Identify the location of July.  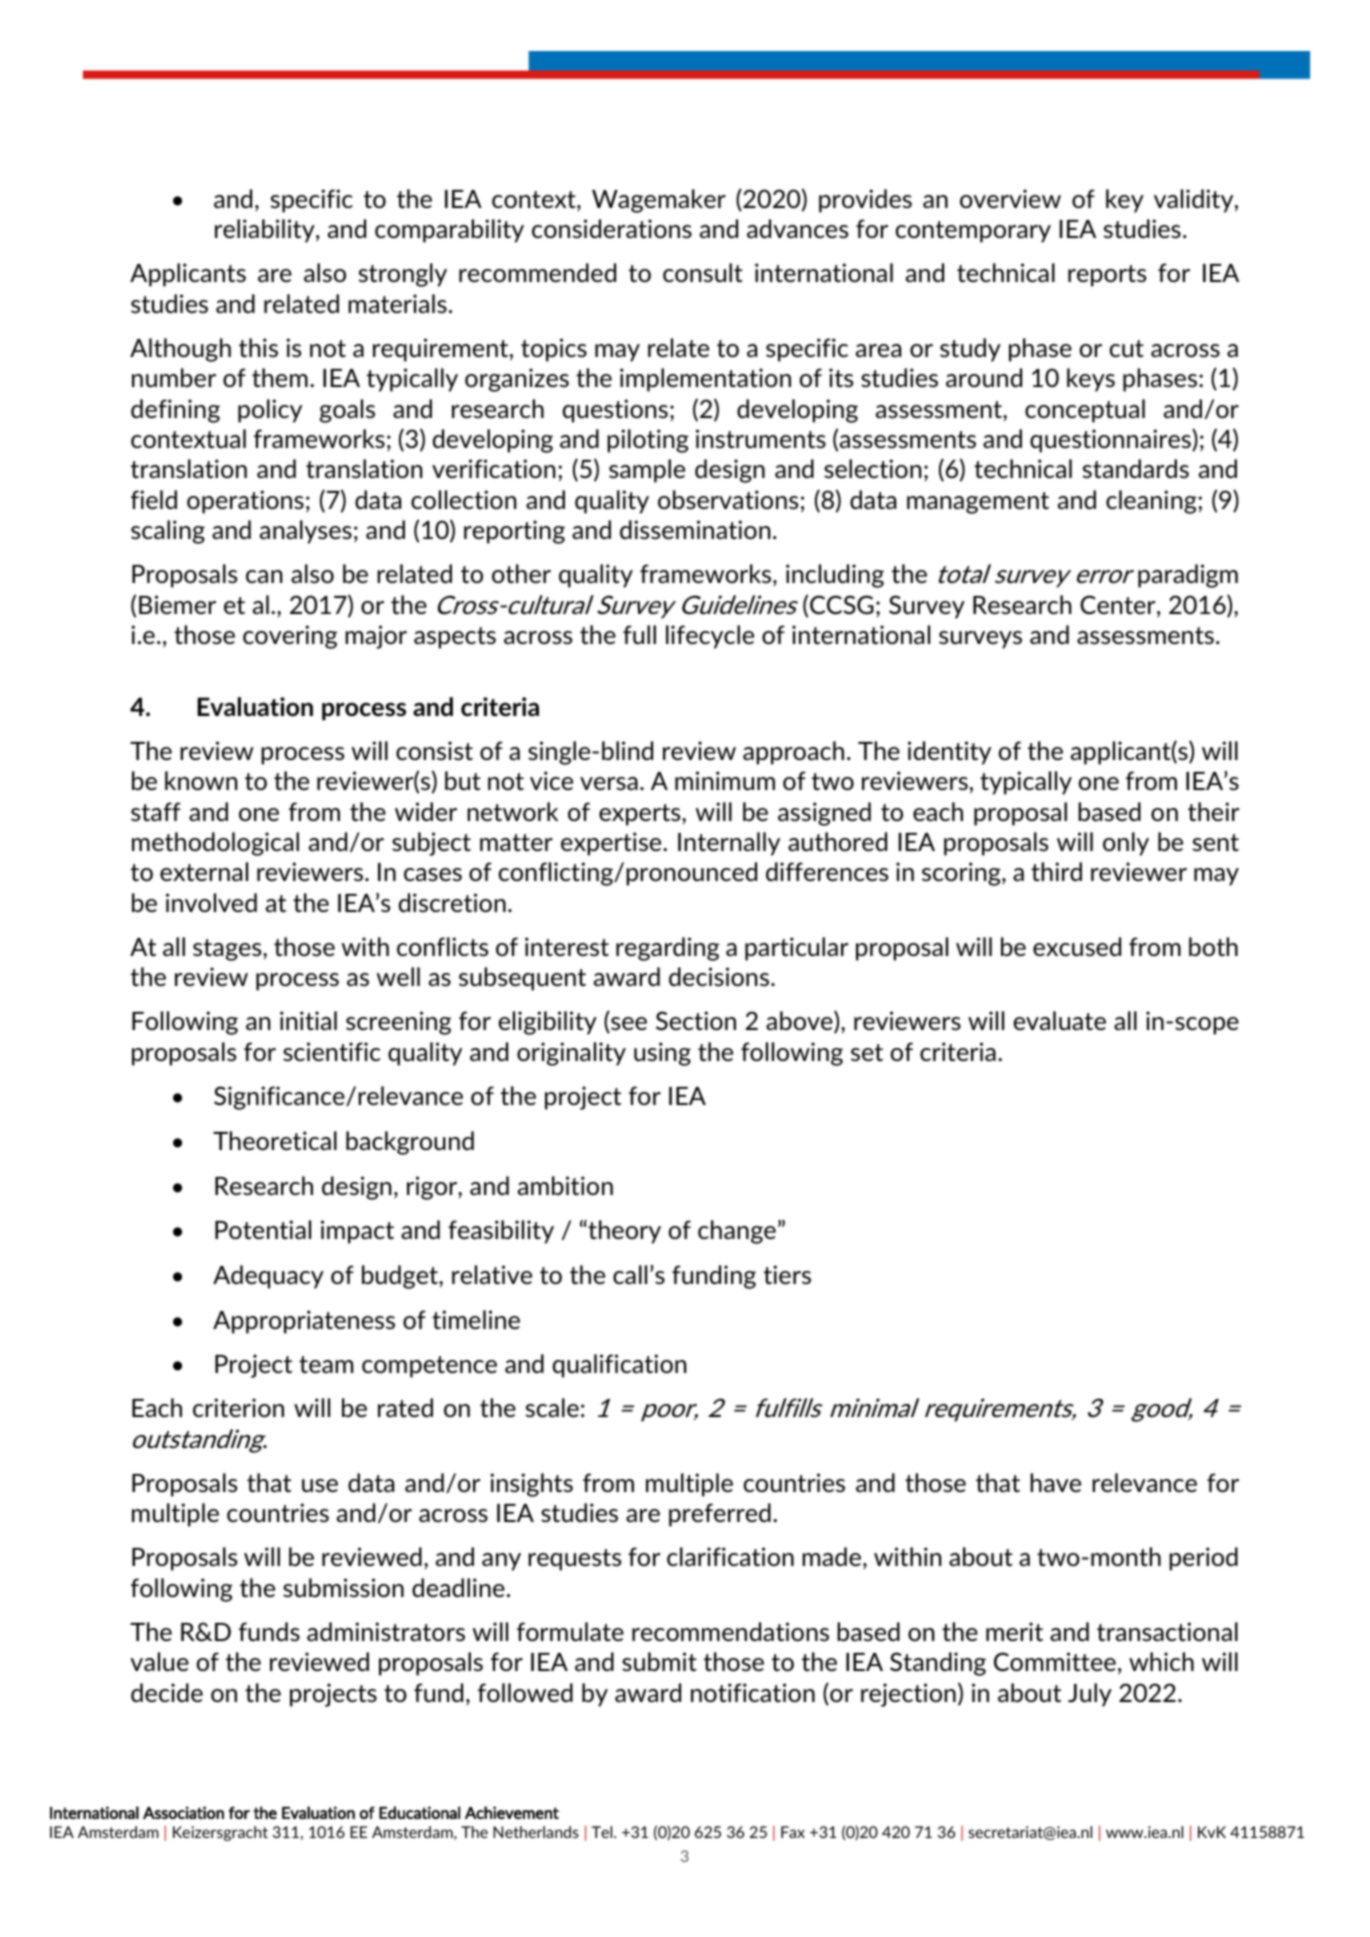
(1090, 1695).
